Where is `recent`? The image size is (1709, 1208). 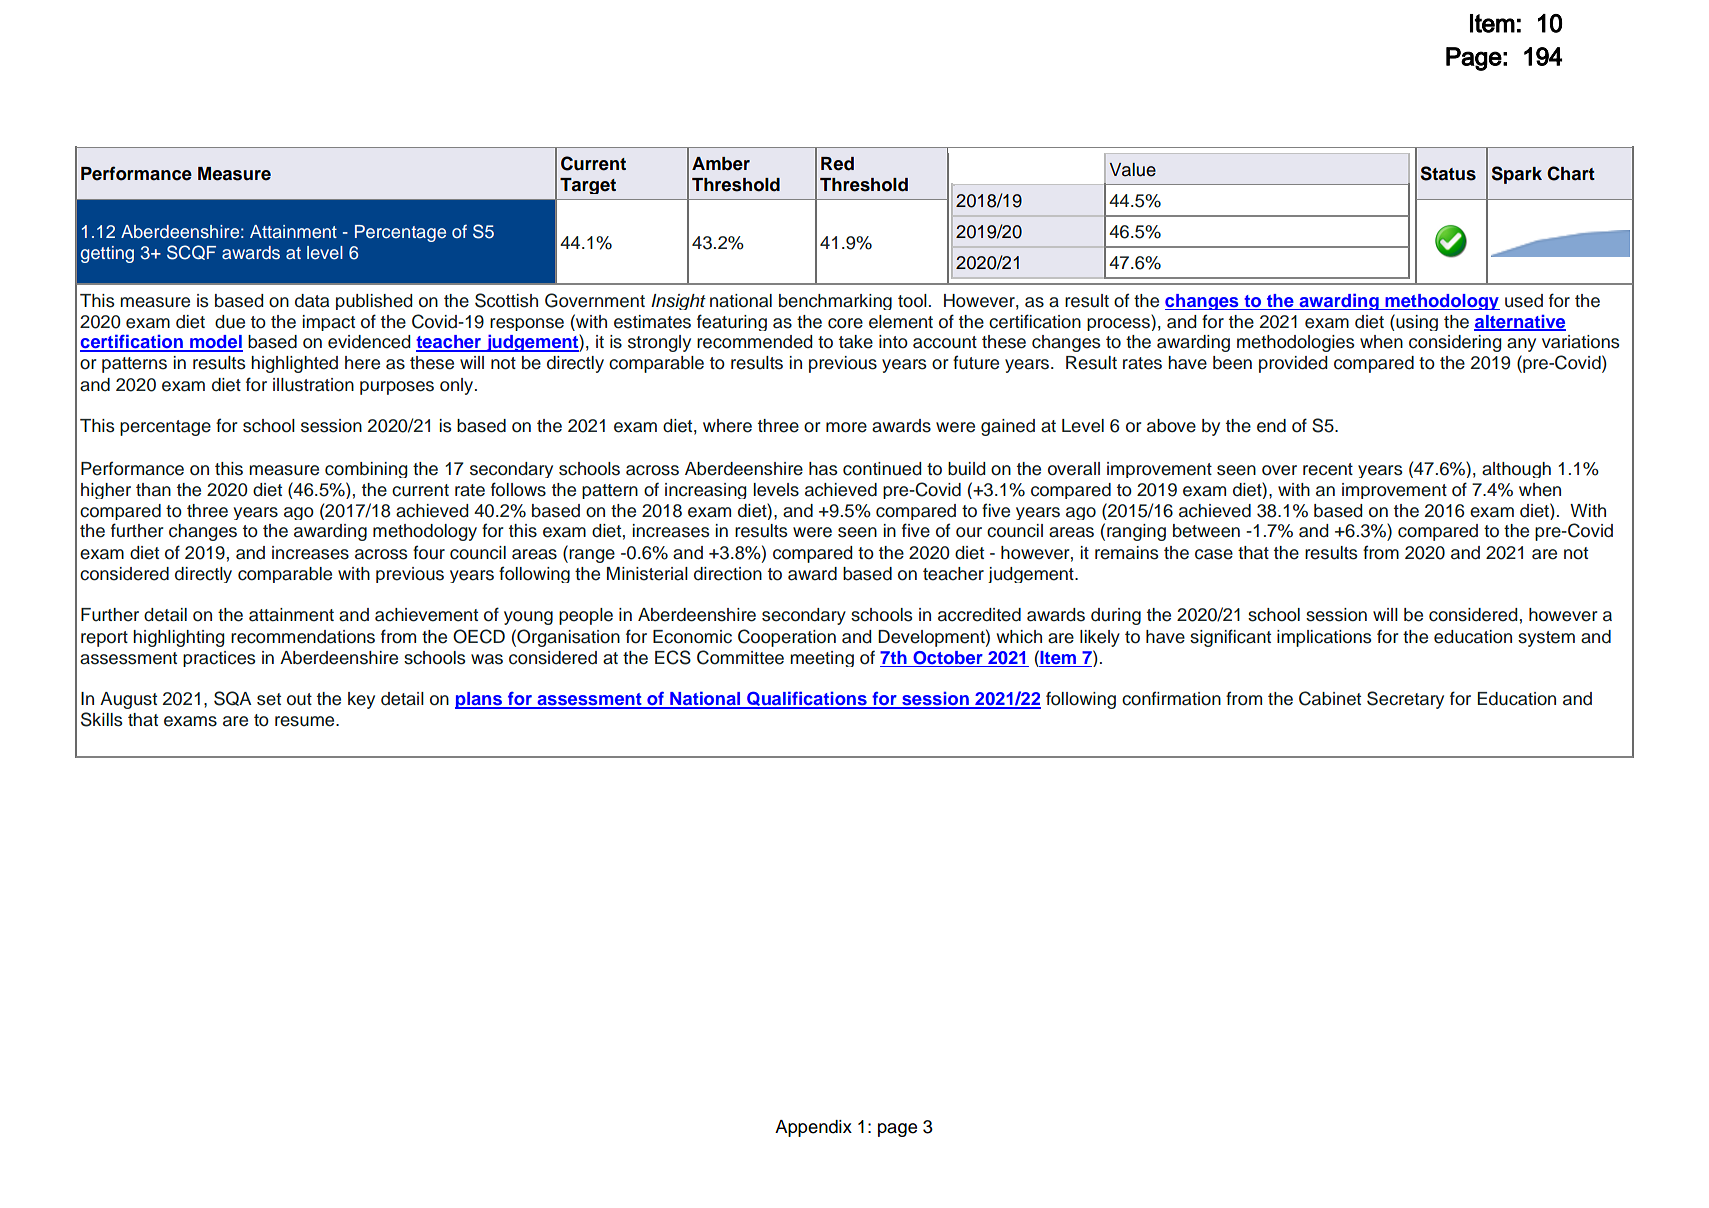 recent is located at coordinates (1328, 469).
